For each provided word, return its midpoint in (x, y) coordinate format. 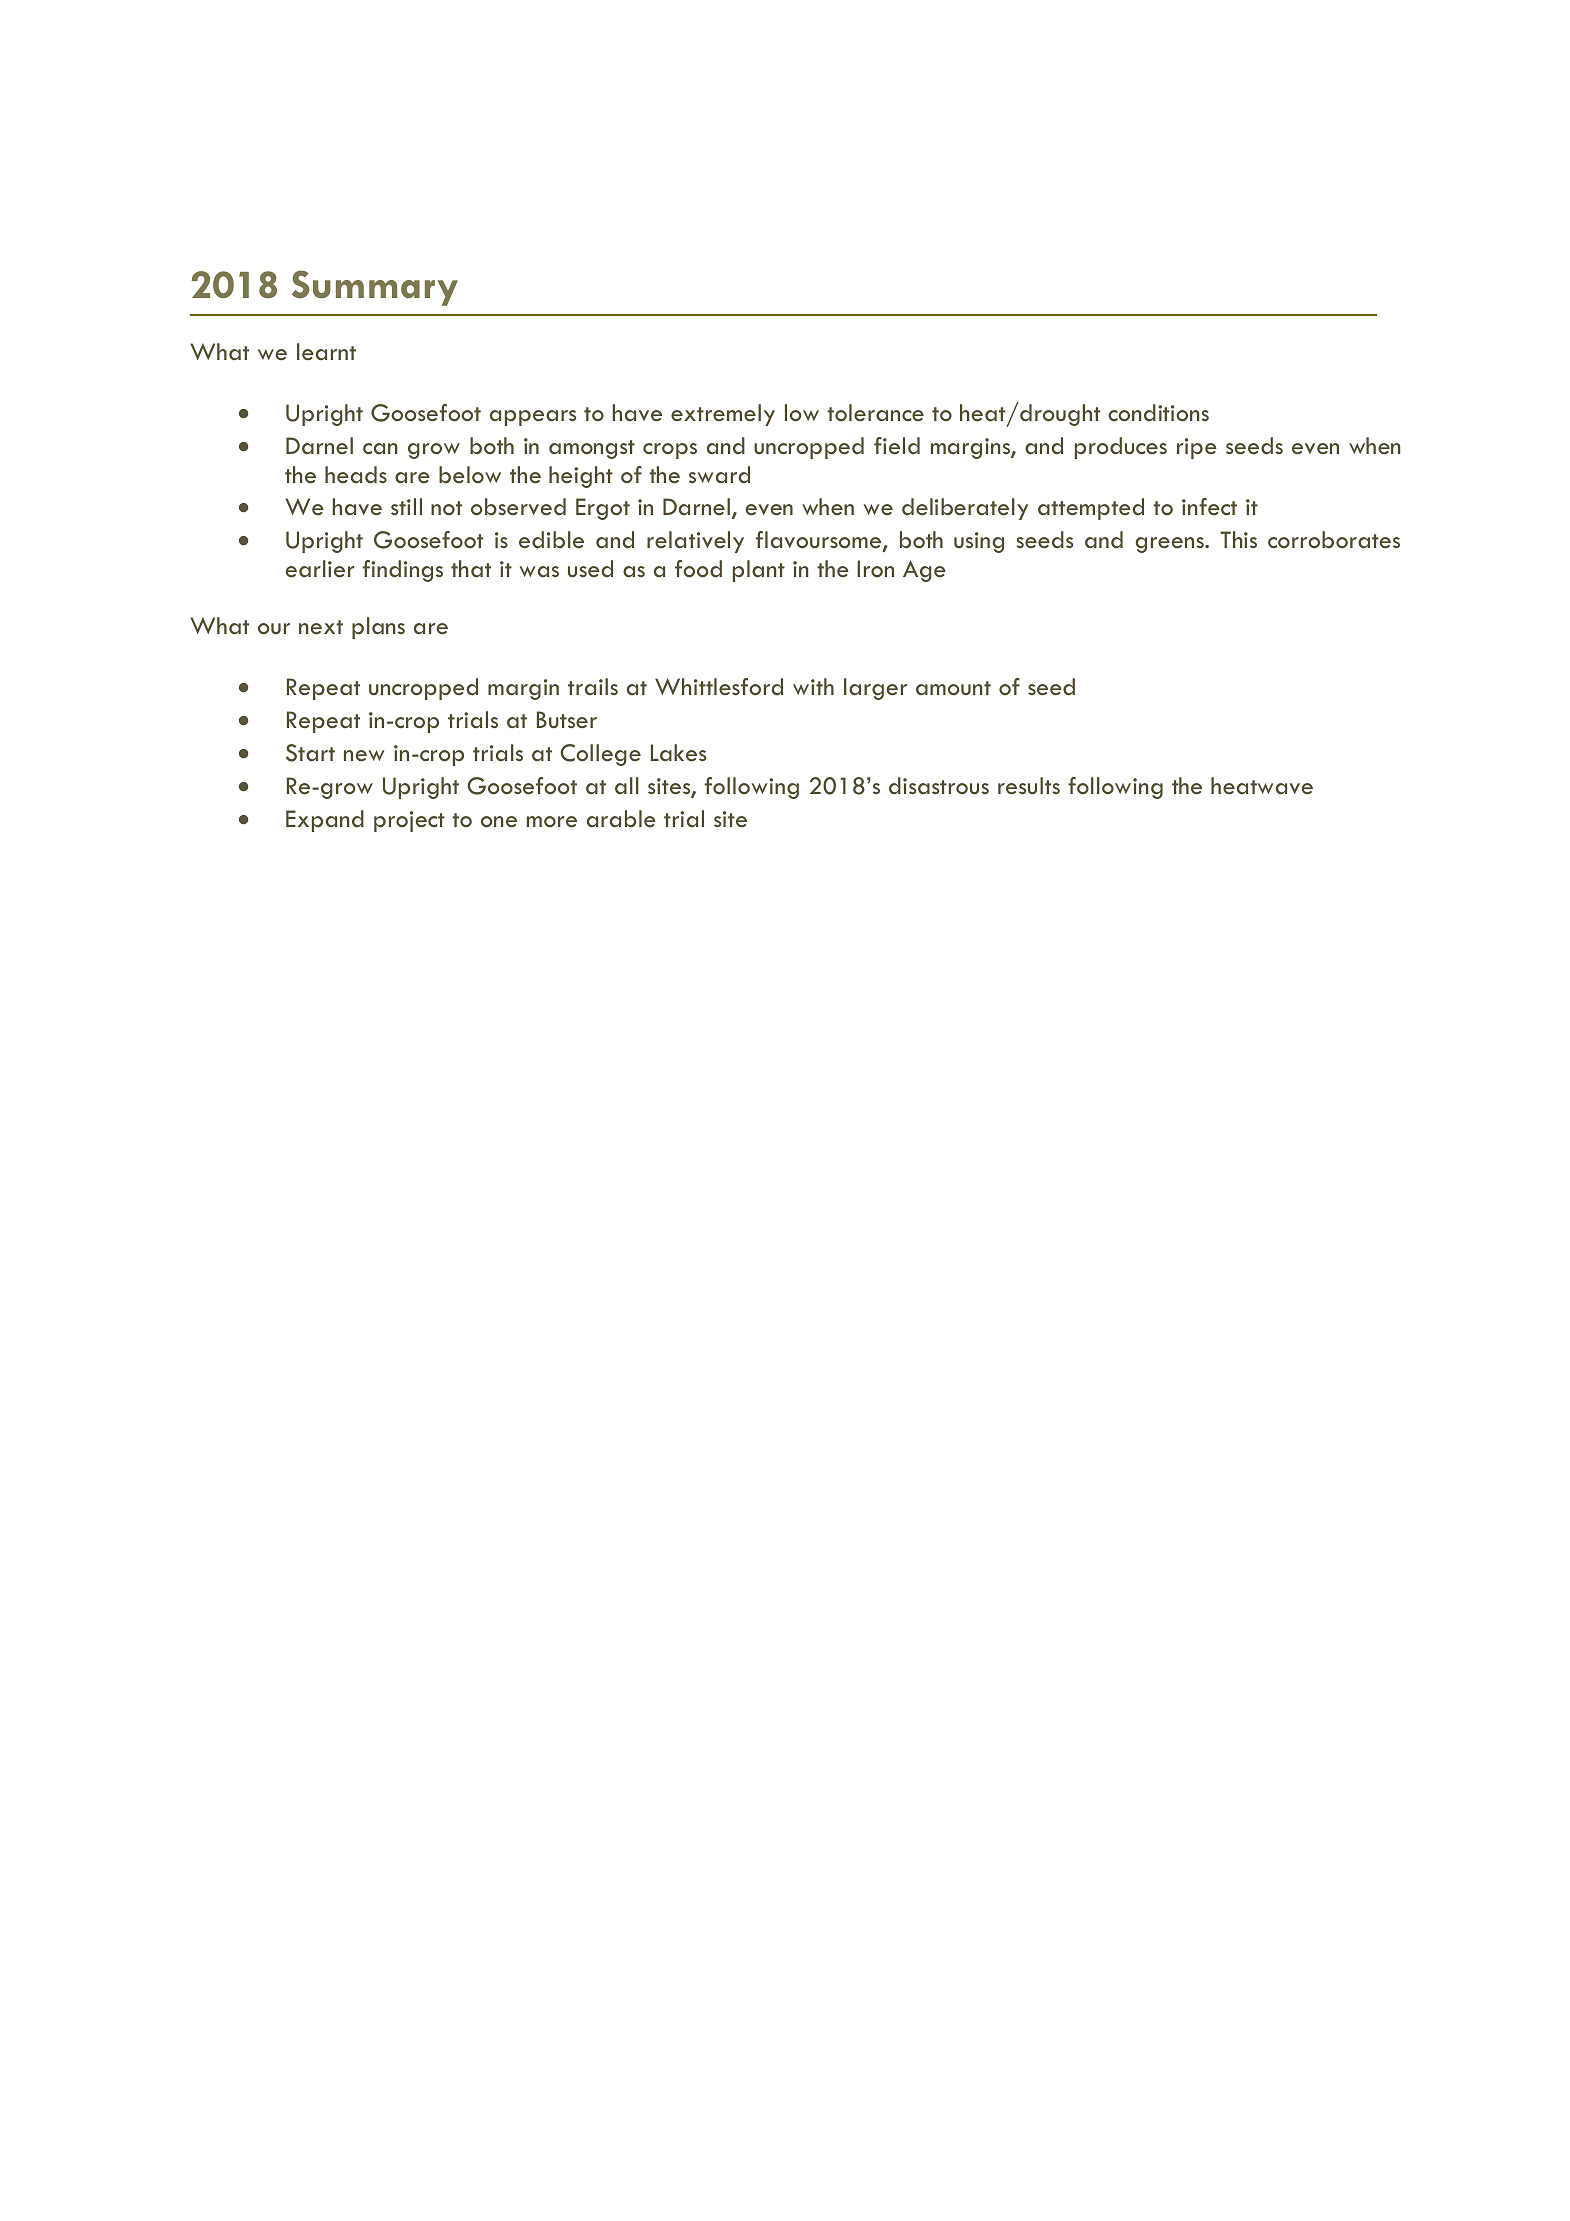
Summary (375, 288)
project (409, 821)
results (1029, 786)
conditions (1158, 412)
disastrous (939, 786)
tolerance (875, 412)
